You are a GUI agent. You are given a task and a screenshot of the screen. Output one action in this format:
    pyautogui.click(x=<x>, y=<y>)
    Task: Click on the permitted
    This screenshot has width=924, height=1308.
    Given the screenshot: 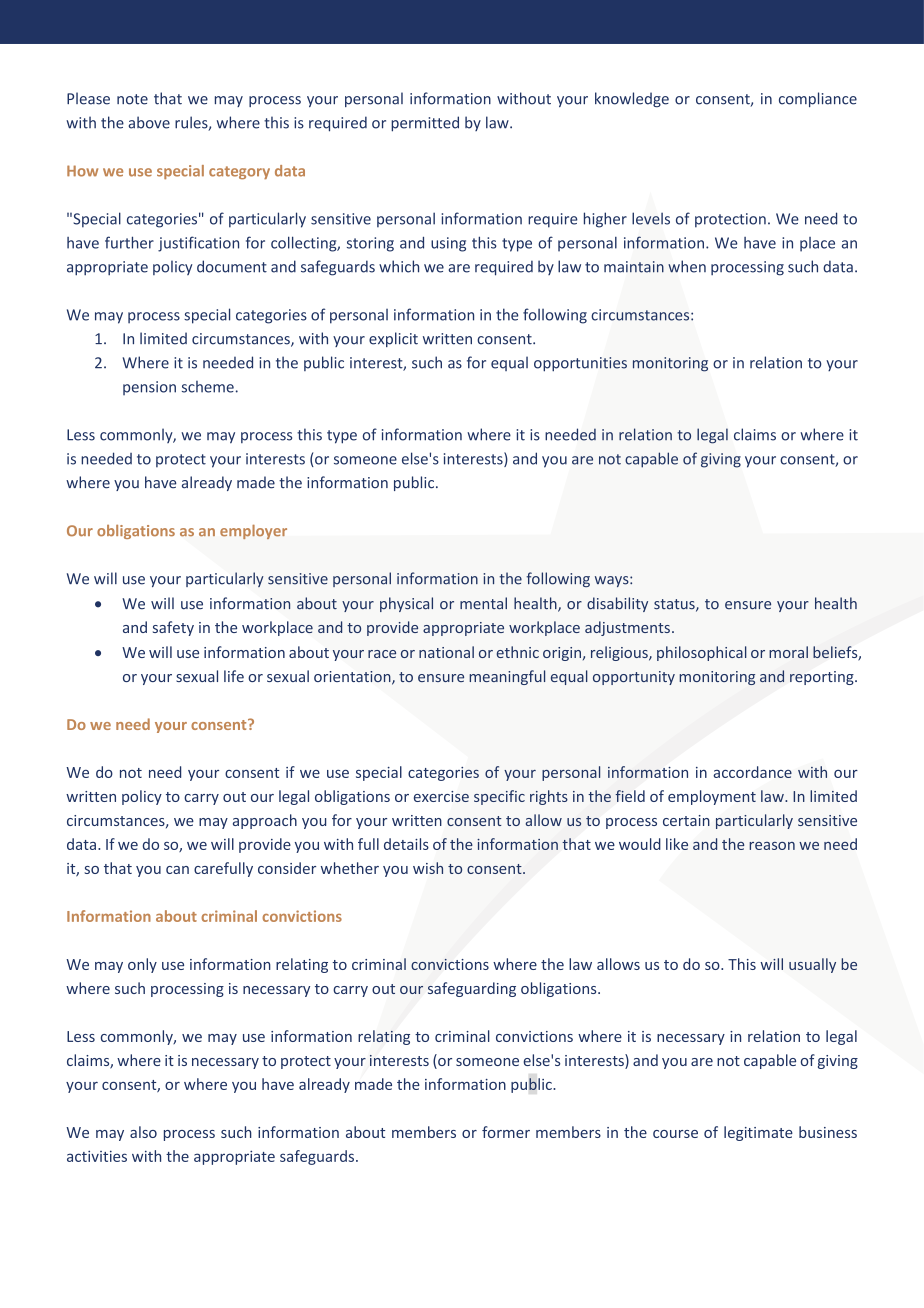 What is the action you would take?
    pyautogui.click(x=425, y=124)
